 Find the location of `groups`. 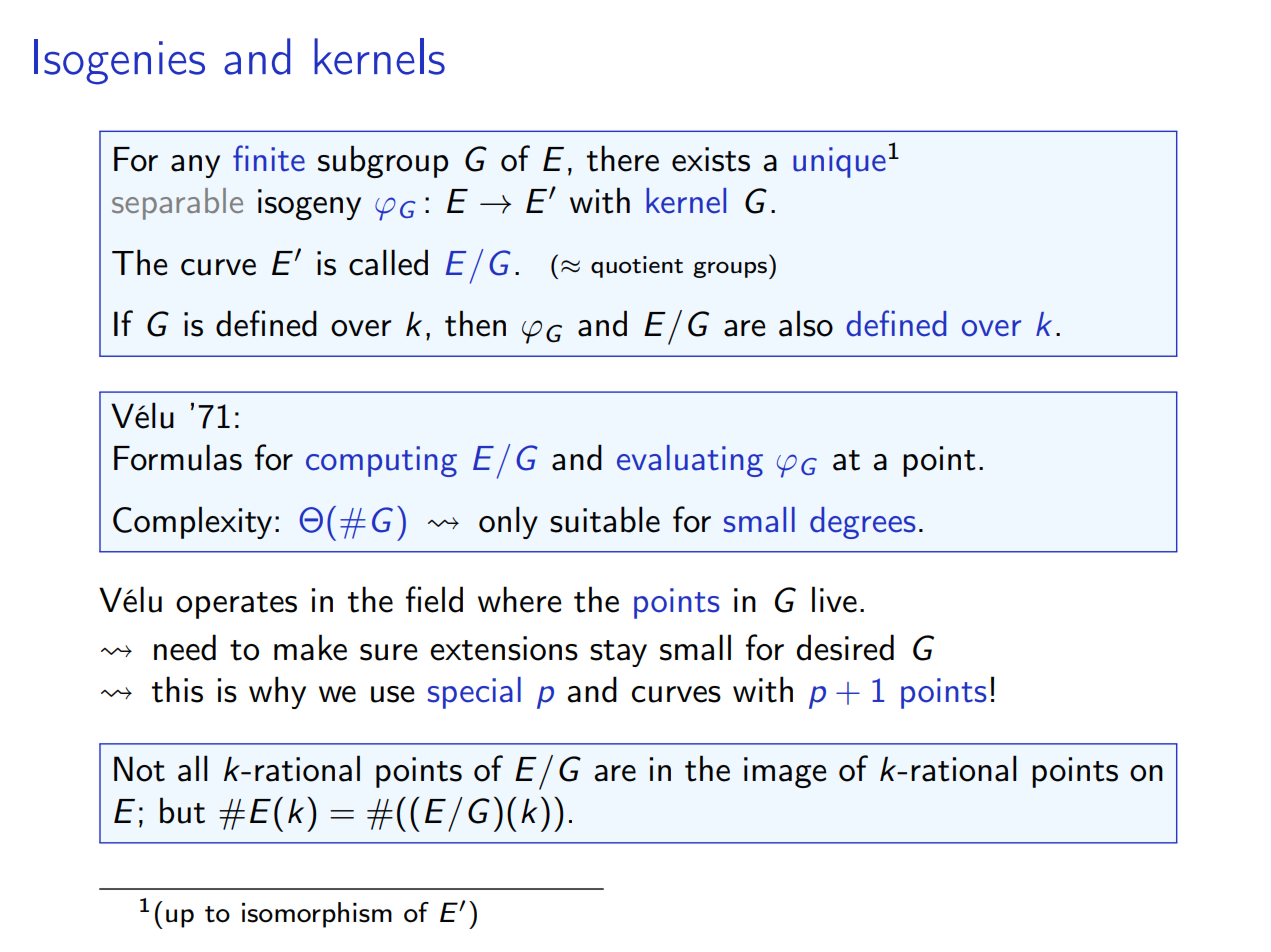

groups is located at coordinates (730, 269).
